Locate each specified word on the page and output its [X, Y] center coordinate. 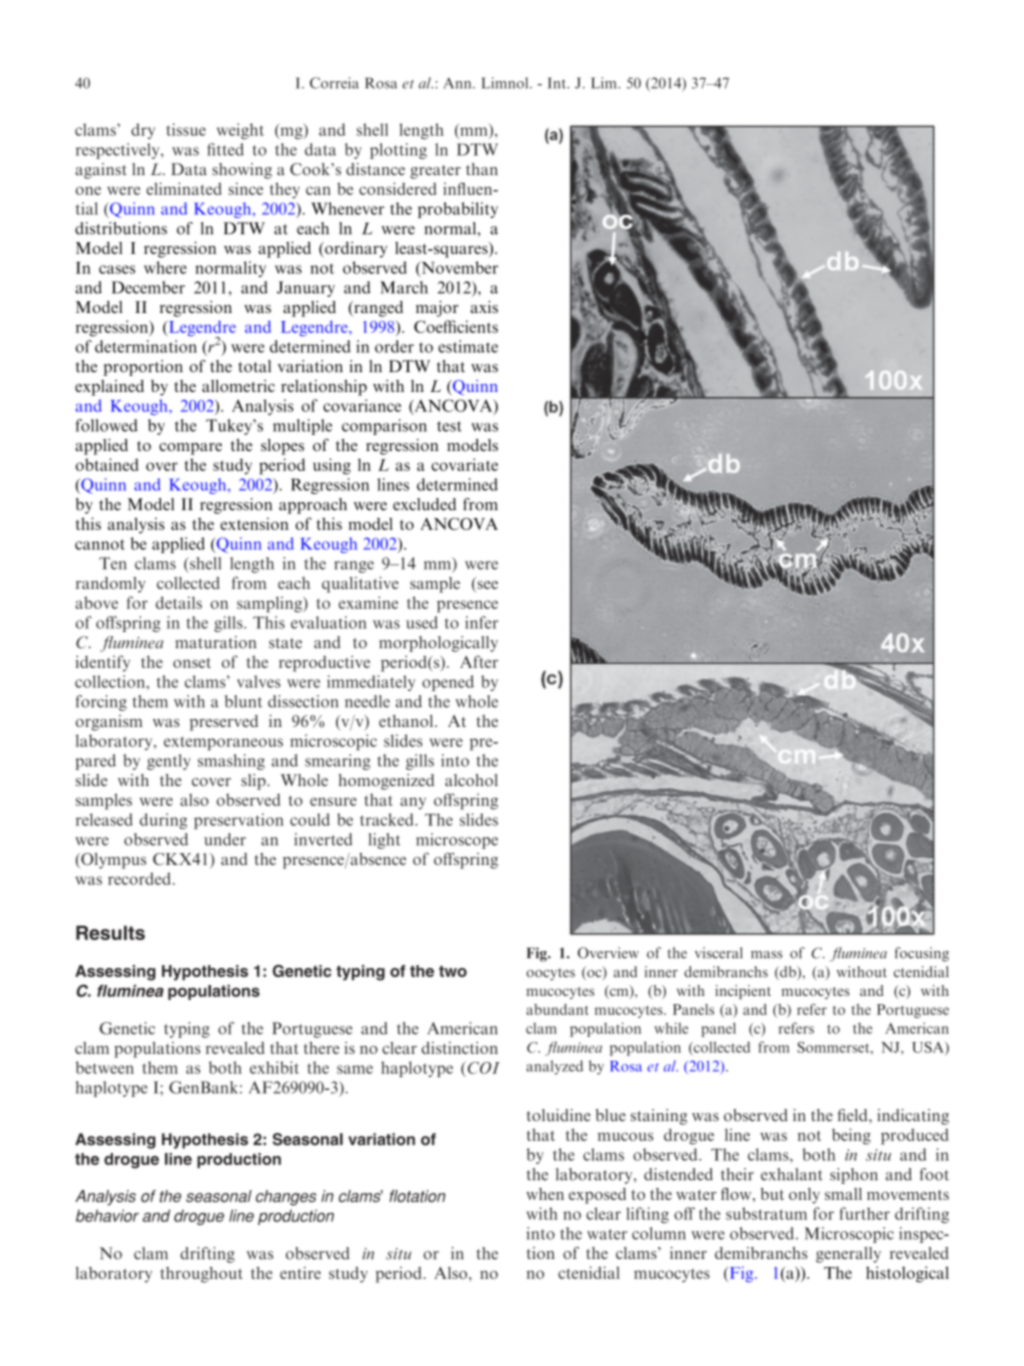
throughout [201, 1275]
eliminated [183, 188]
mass [766, 955]
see [486, 586]
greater [435, 172]
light [384, 841]
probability [458, 210]
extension [254, 523]
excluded [424, 504]
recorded [139, 878]
